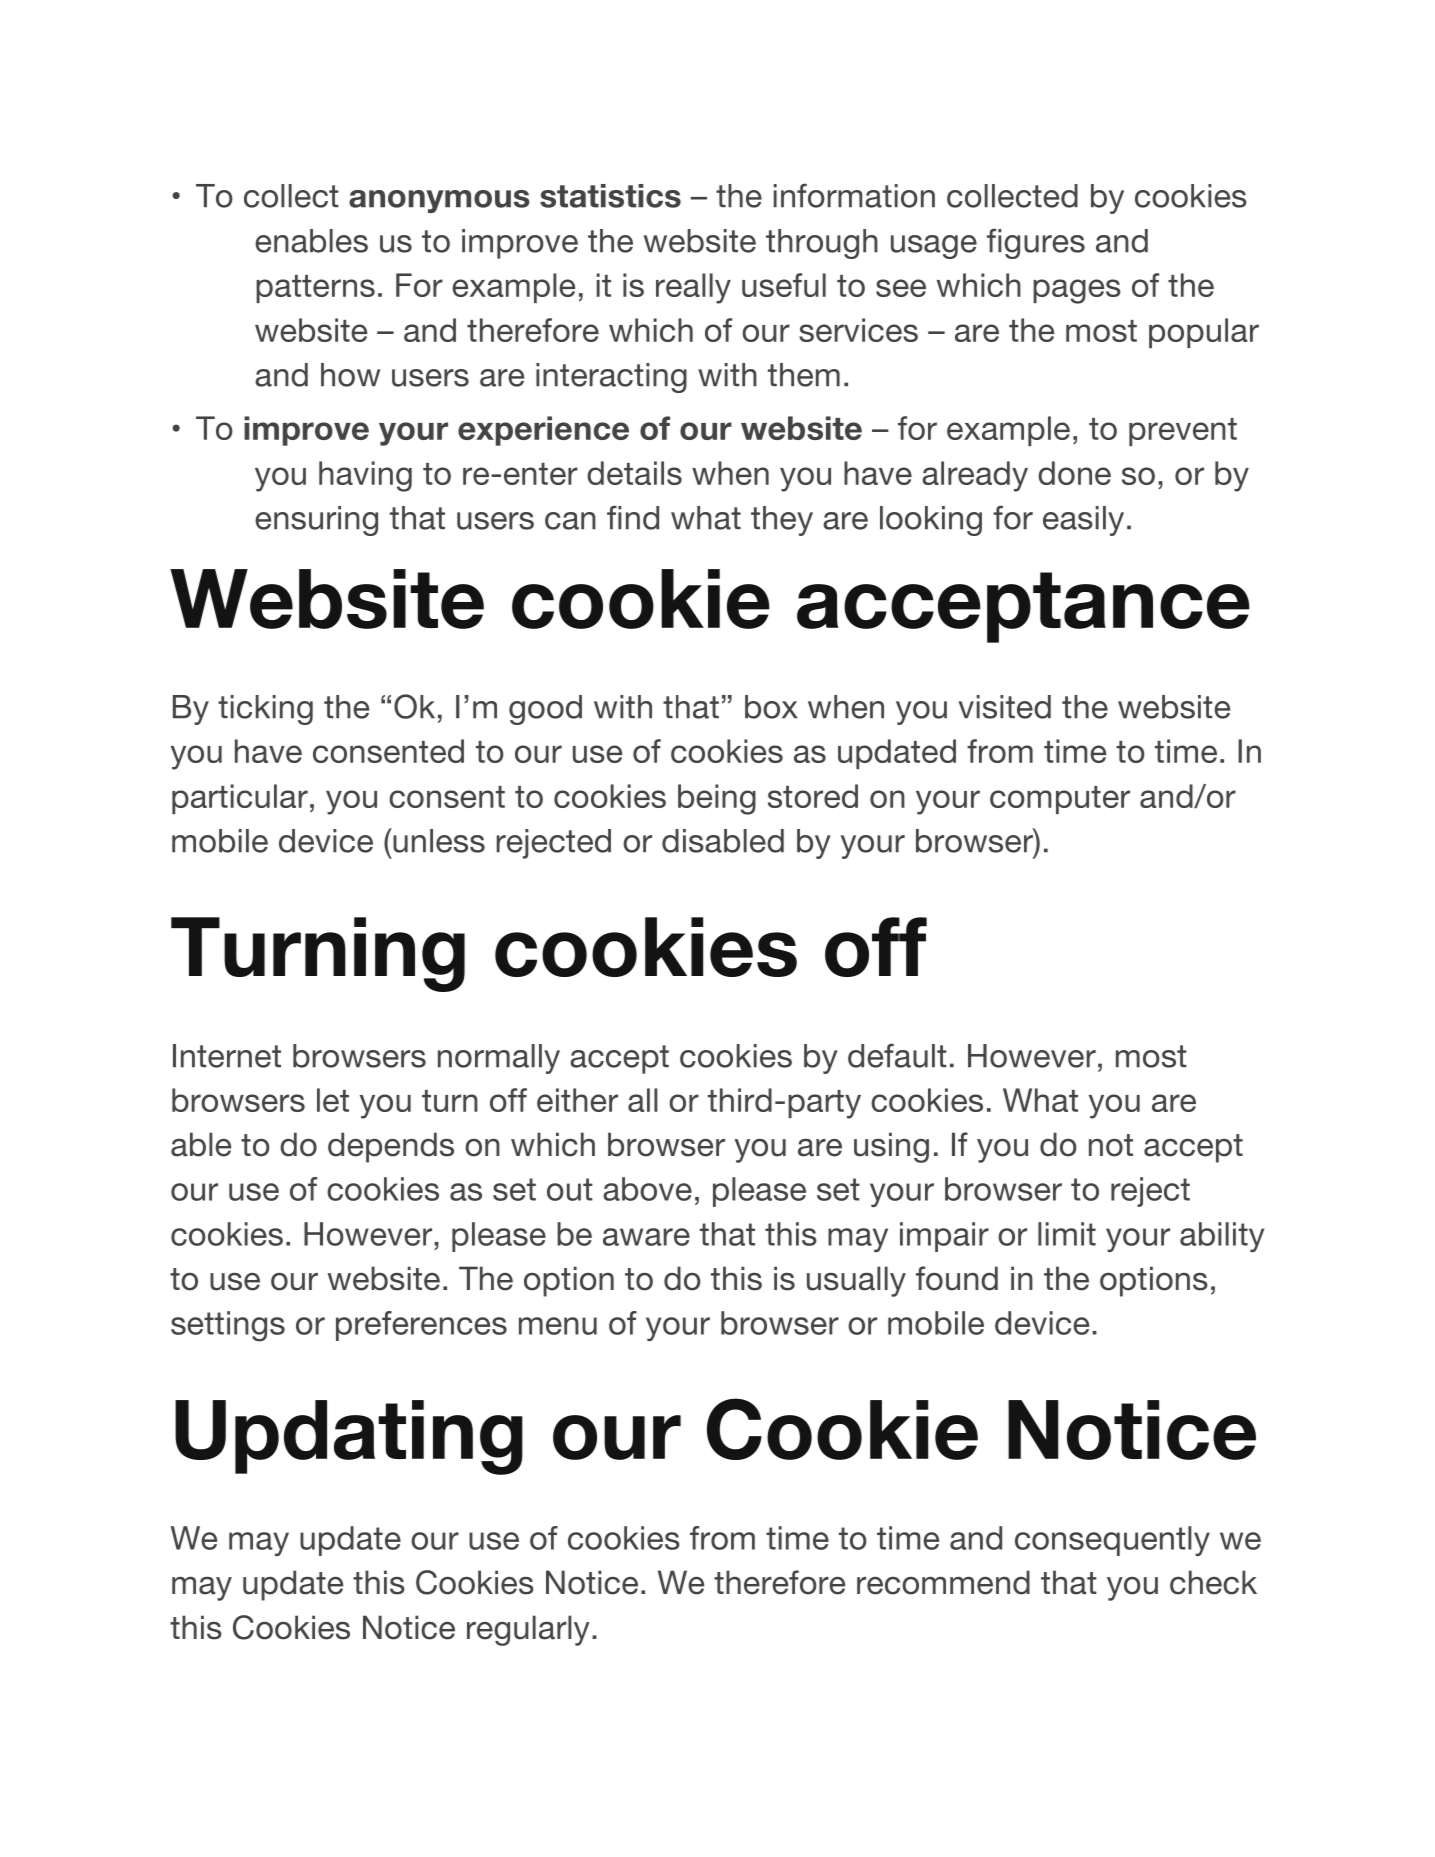 This screenshot has width=1435, height=1857. I want to click on figures, so click(1036, 243).
